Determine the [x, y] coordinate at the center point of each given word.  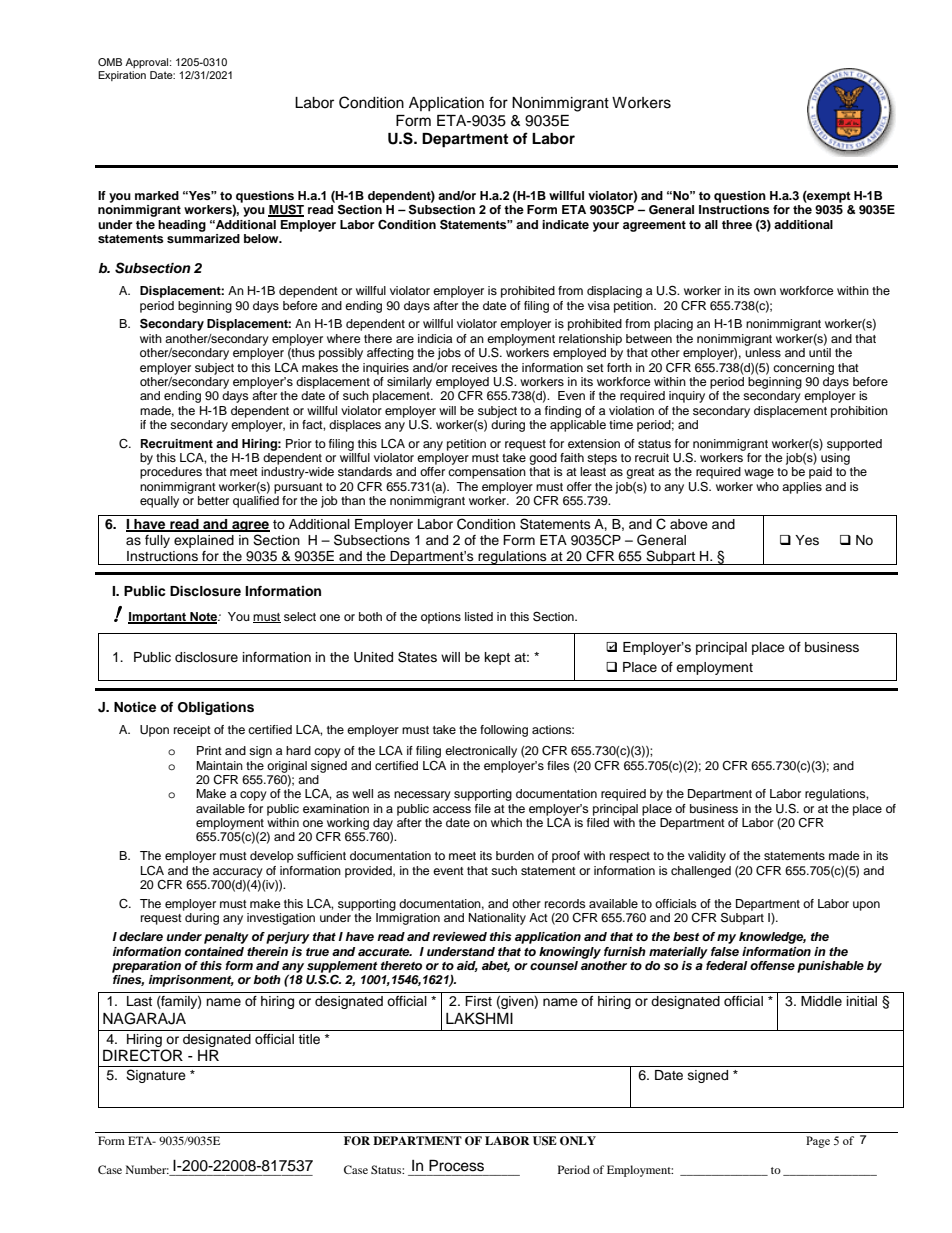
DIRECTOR [143, 1055]
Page [818, 1142]
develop [272, 857]
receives [475, 367]
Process [456, 1166]
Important [158, 618]
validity [707, 857]
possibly [341, 354]
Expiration [122, 76]
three [737, 224]
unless [763, 352]
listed [479, 616]
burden [515, 855]
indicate [565, 224]
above [689, 524]
